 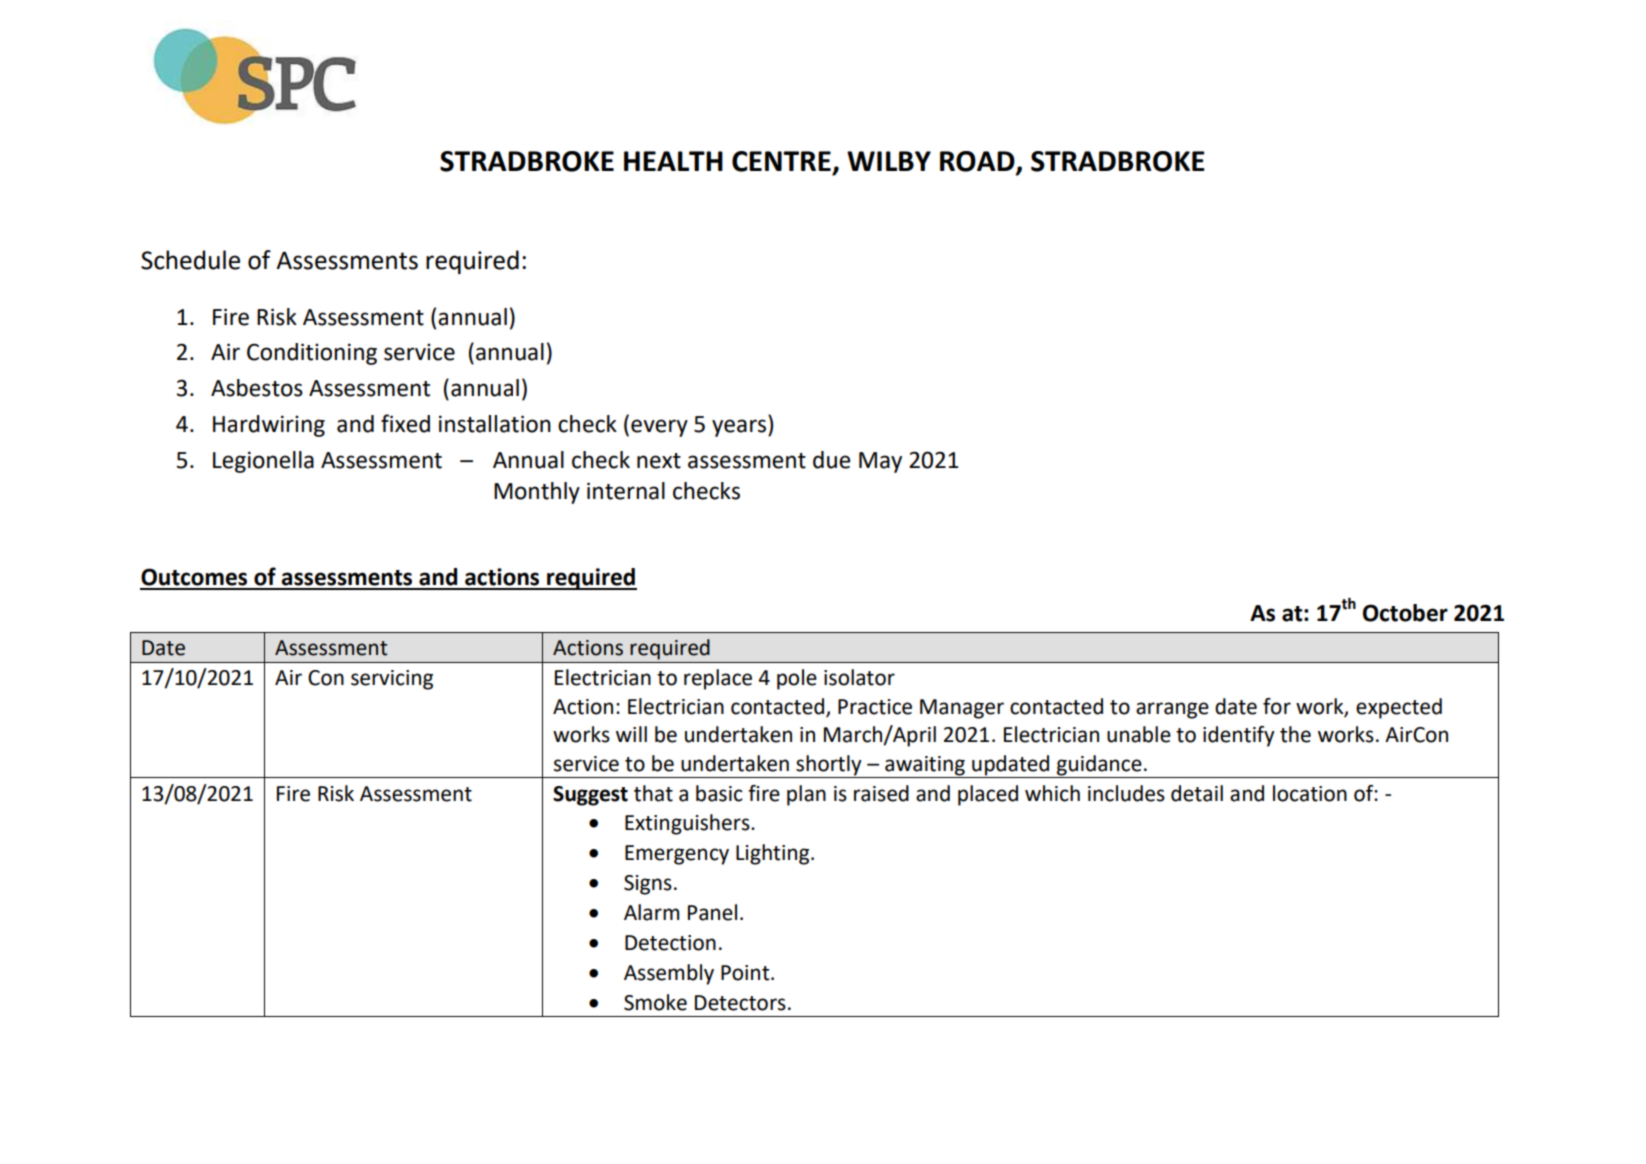 What do you see at coordinates (1405, 613) in the document?
I see `October` at bounding box center [1405, 613].
